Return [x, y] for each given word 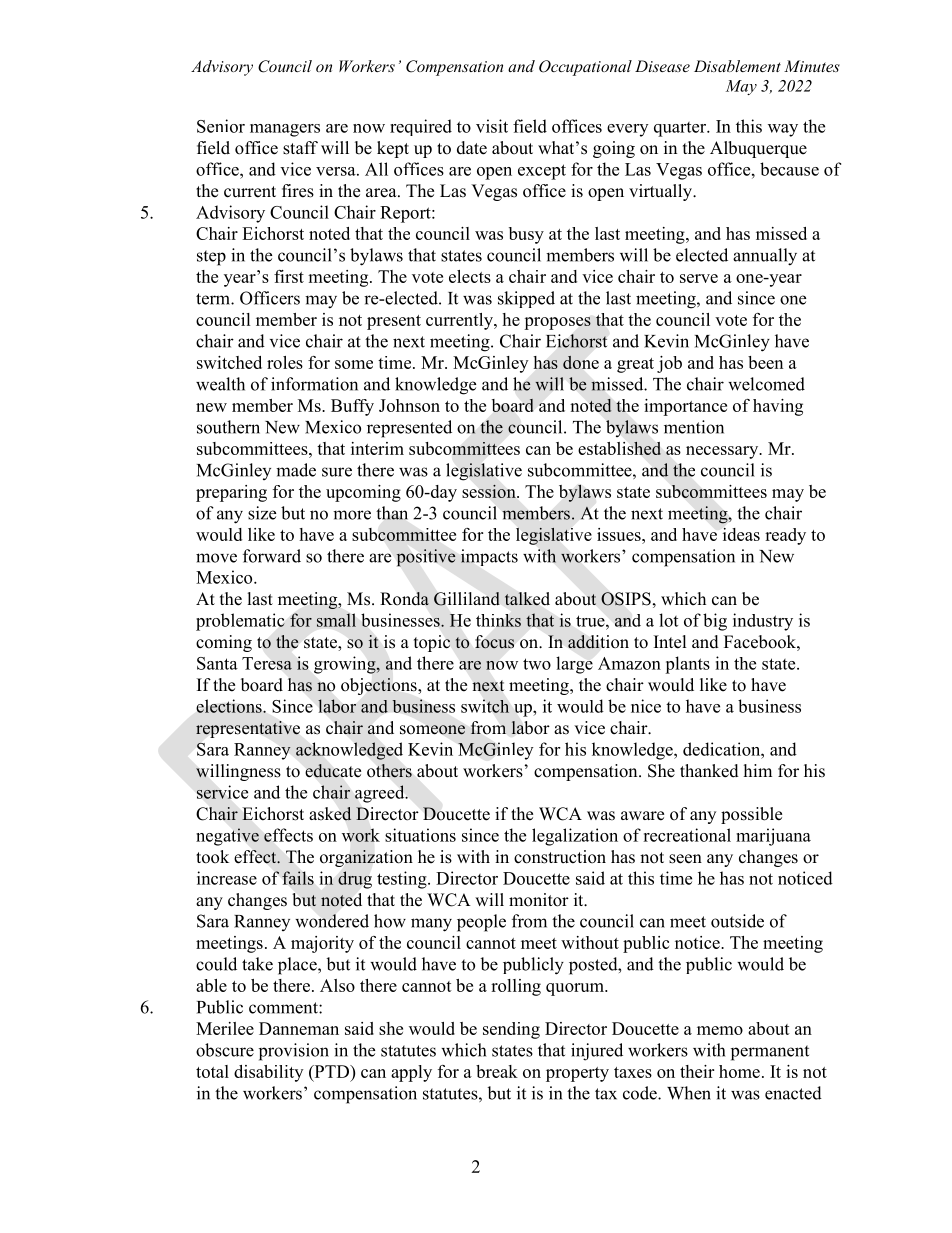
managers [285, 130]
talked [527, 599]
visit [492, 126]
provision [294, 1052]
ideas [741, 534]
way [783, 130]
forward [272, 556]
